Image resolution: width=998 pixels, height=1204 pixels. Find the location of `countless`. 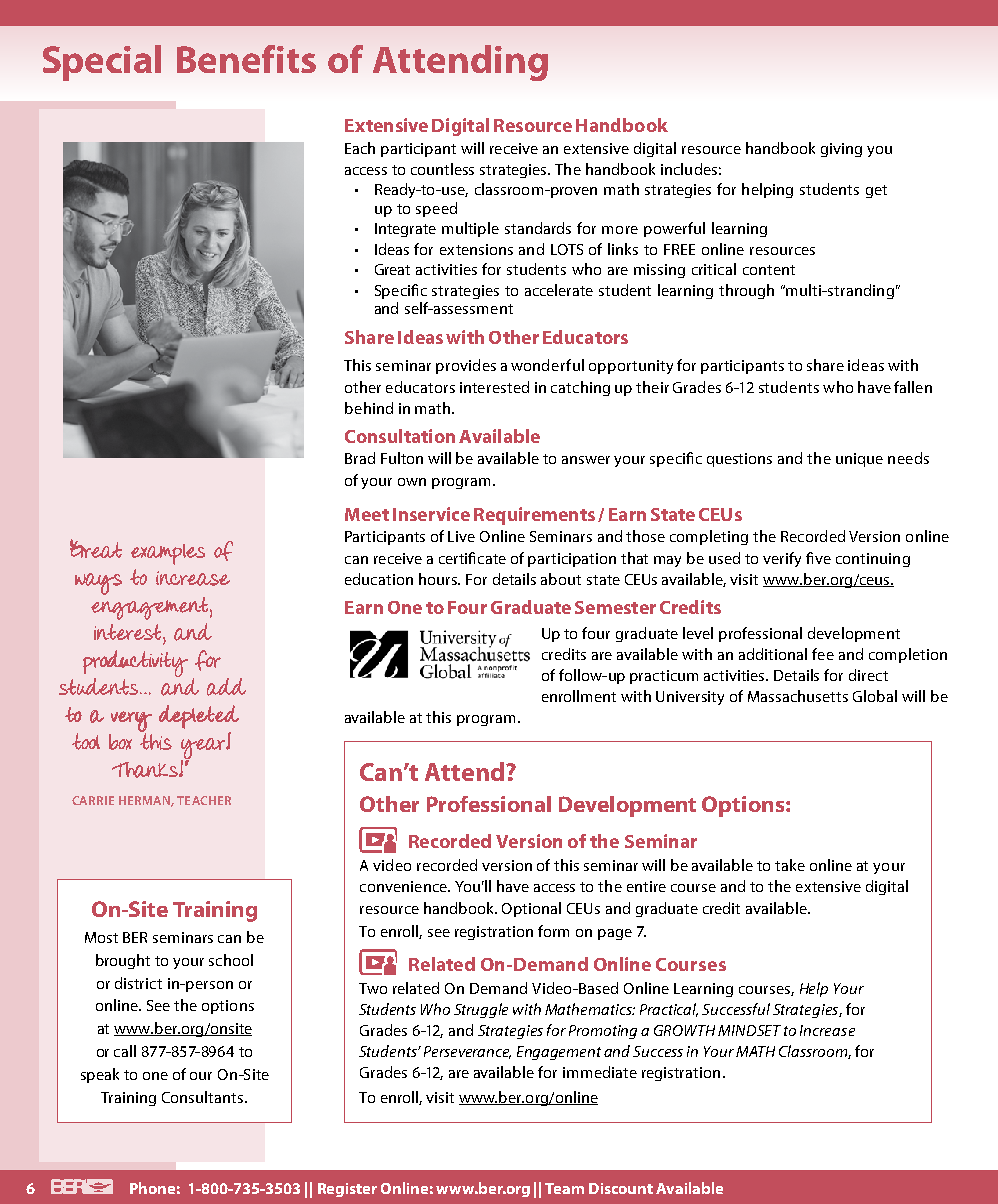

countless is located at coordinates (442, 169).
